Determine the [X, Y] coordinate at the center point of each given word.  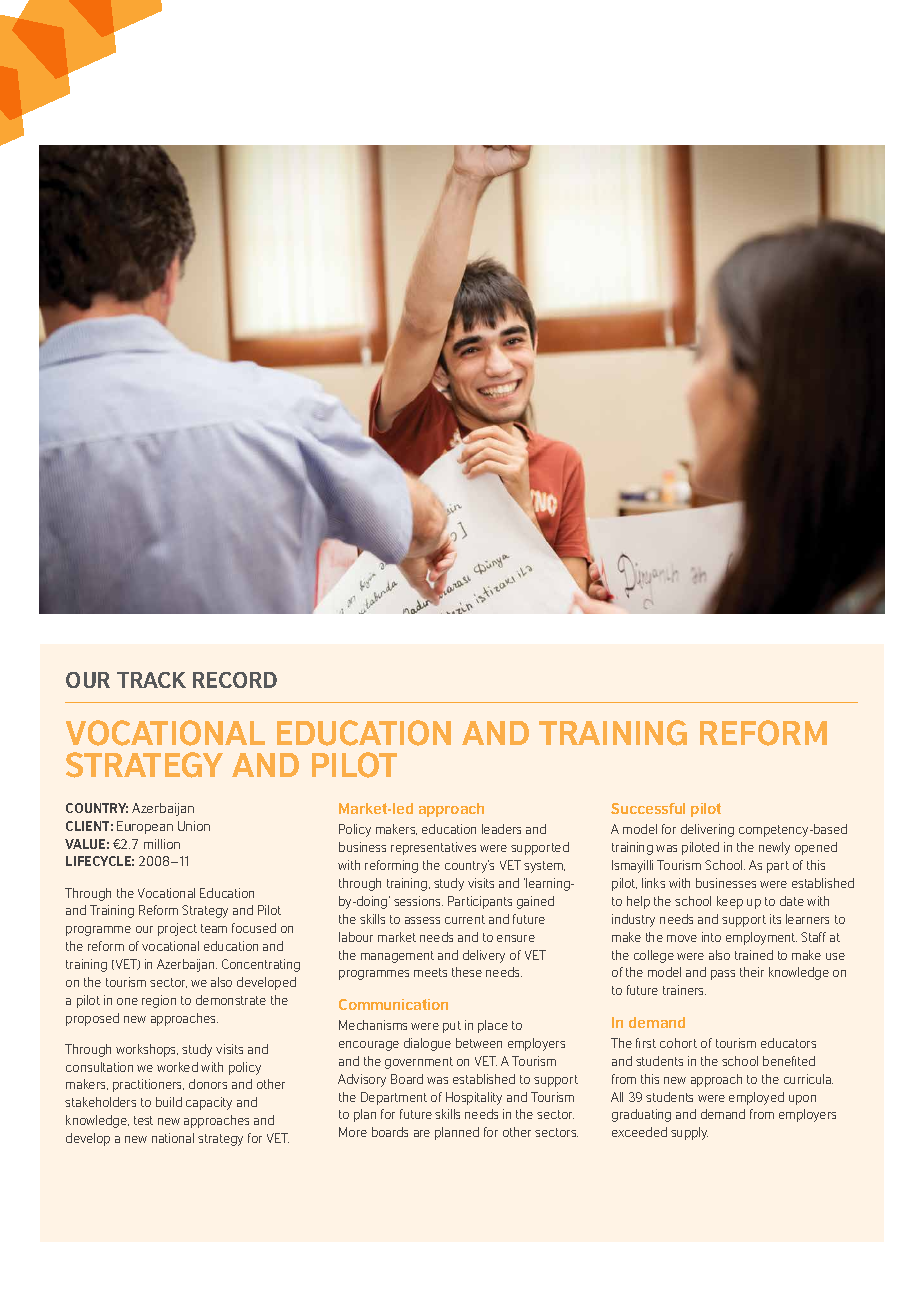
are [422, 1133]
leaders [501, 829]
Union [194, 826]
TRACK [151, 680]
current [465, 919]
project [177, 929]
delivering [707, 830]
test [143, 1120]
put [452, 1027]
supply [689, 1133]
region [159, 1001]
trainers [684, 990]
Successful [648, 808]
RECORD [235, 680]
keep [730, 902]
